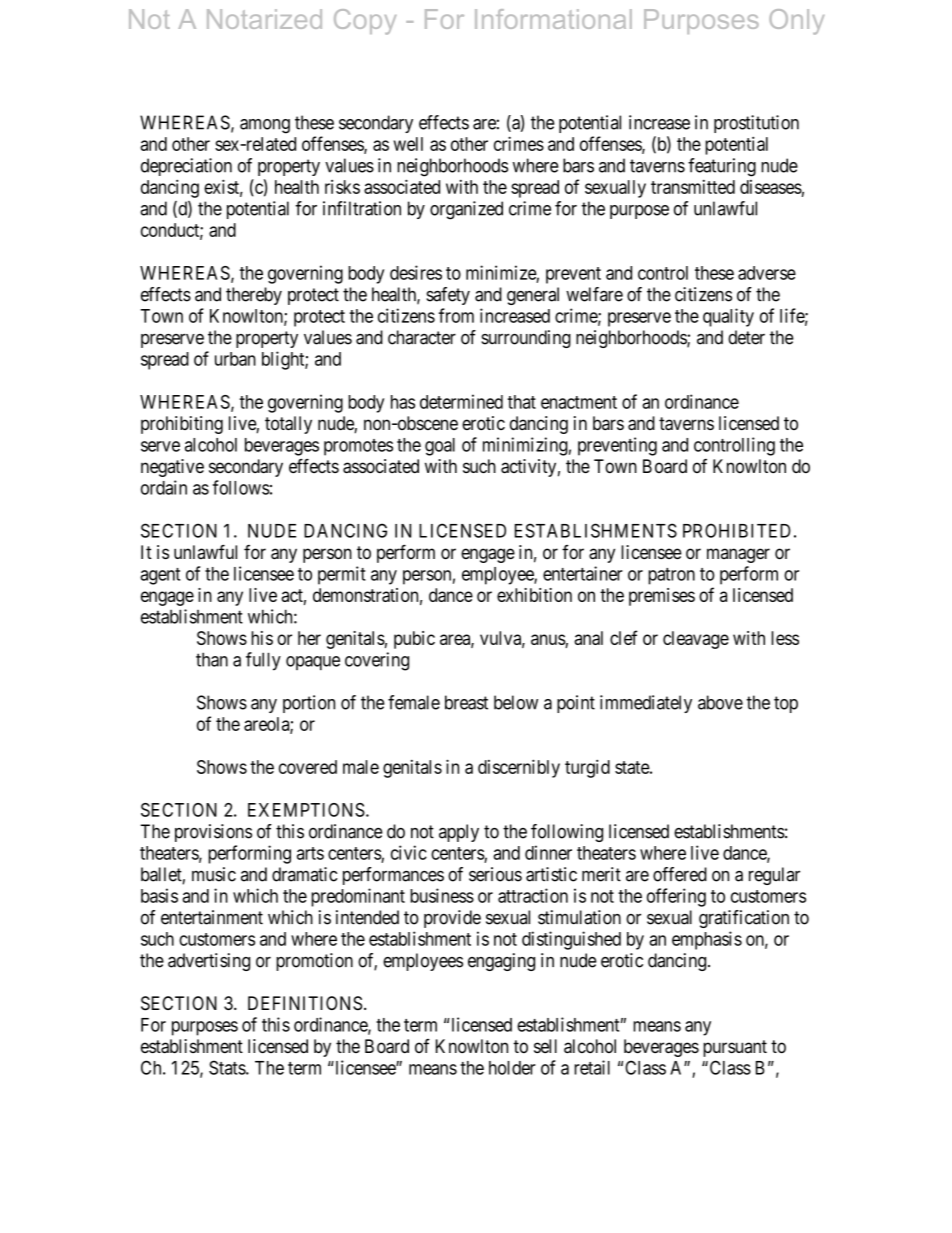  What do you see at coordinates (414, 640) in the document?
I see `pubic` at bounding box center [414, 640].
